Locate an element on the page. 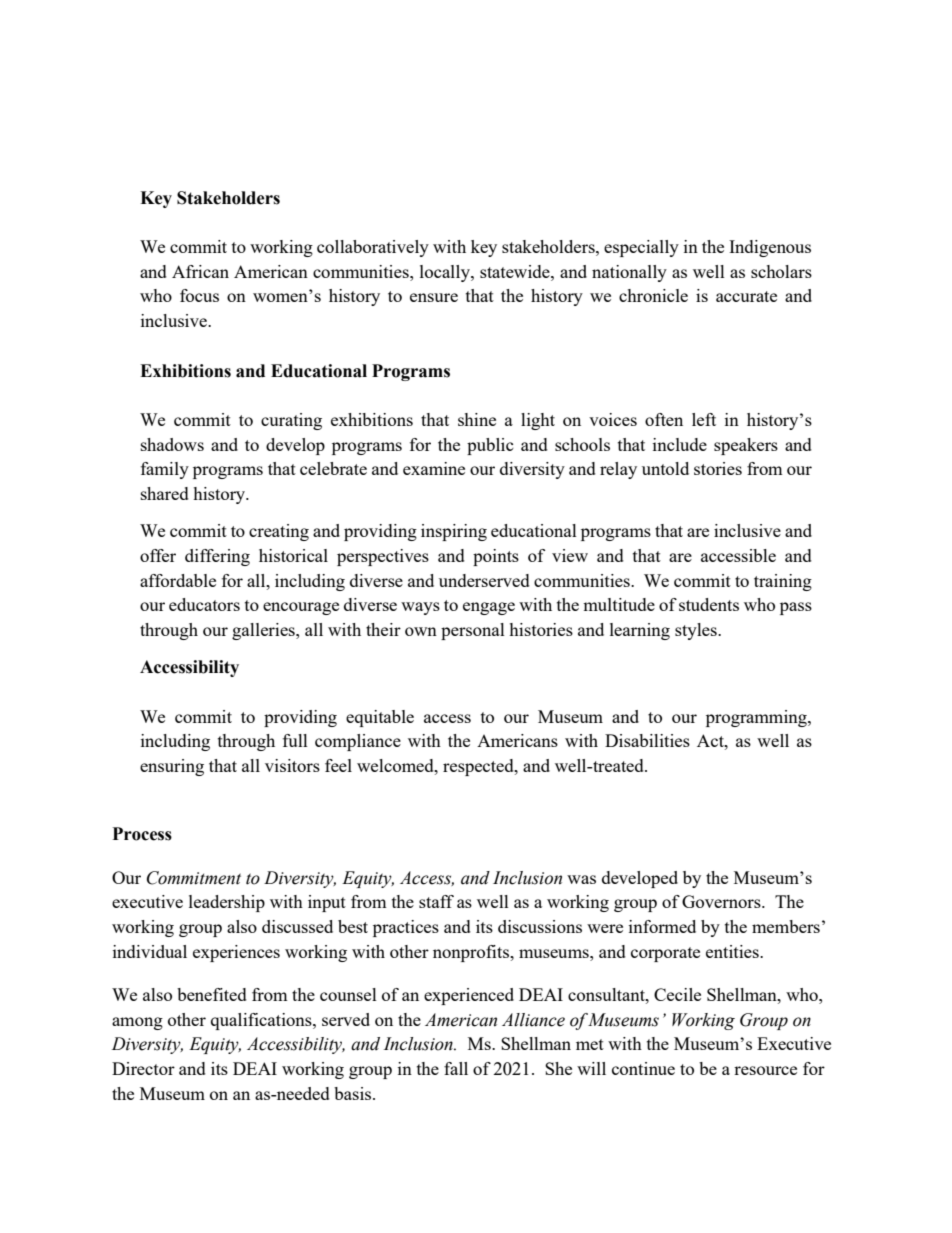 This image has height=1233, width=952. locally is located at coordinates (446, 273).
